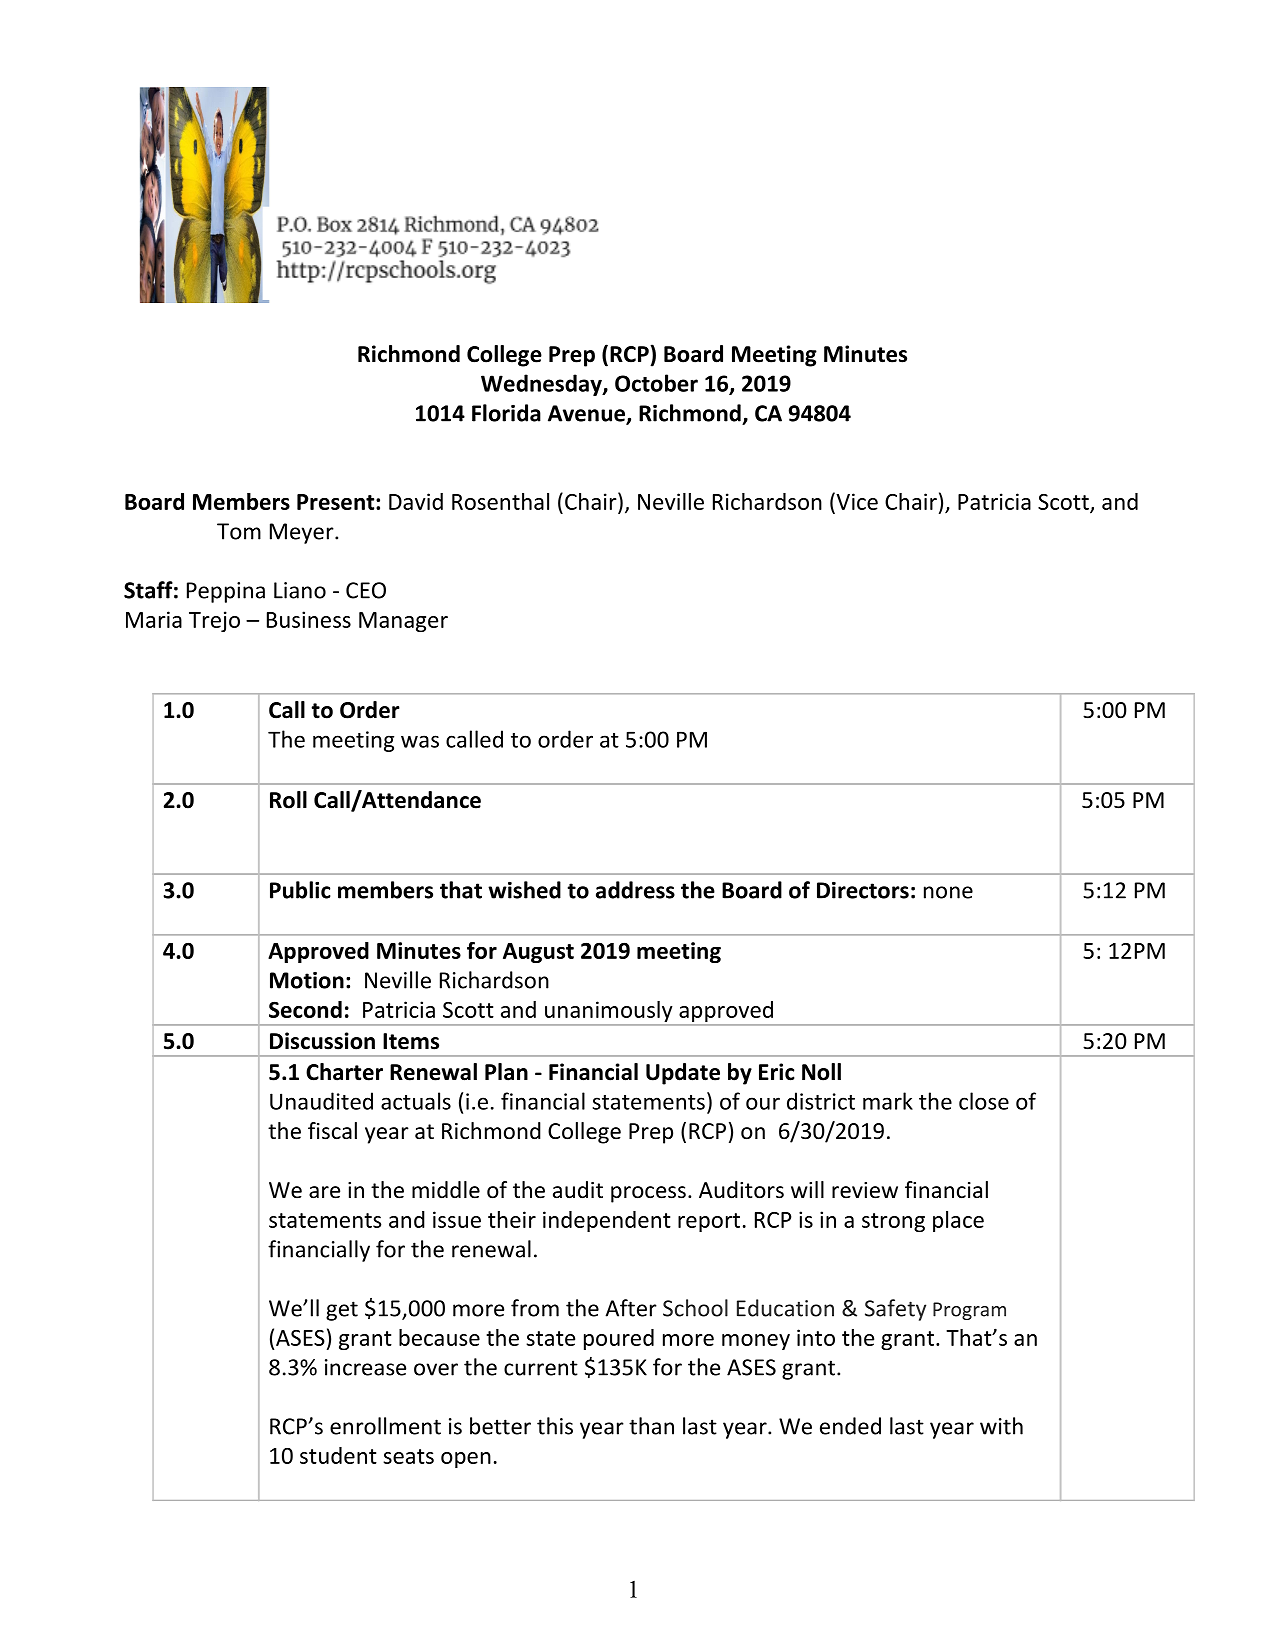 This screenshot has width=1268, height=1641. I want to click on Avenue, so click(587, 414).
